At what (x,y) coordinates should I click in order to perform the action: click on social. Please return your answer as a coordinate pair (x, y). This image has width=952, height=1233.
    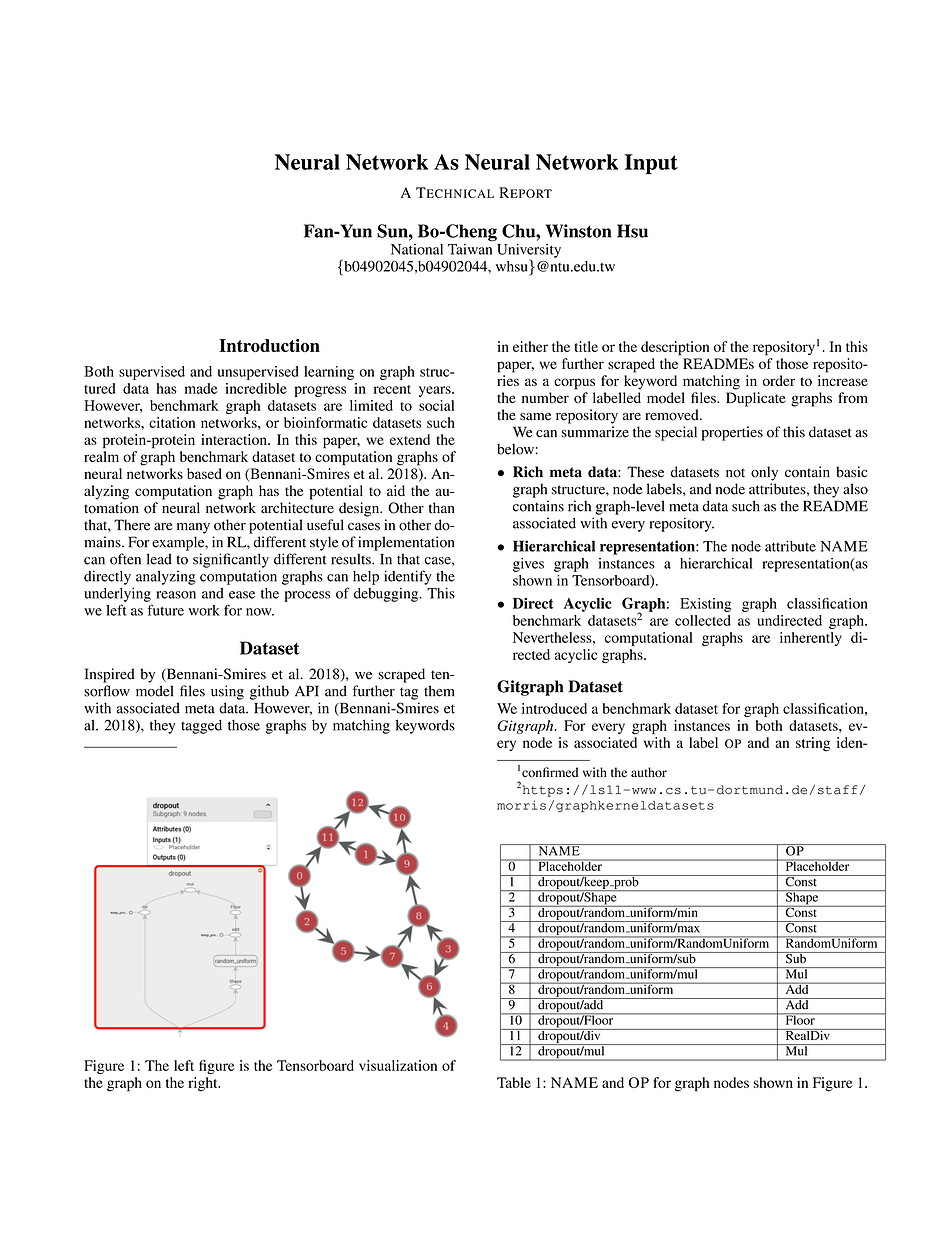
    Looking at the image, I should click on (436, 405).
